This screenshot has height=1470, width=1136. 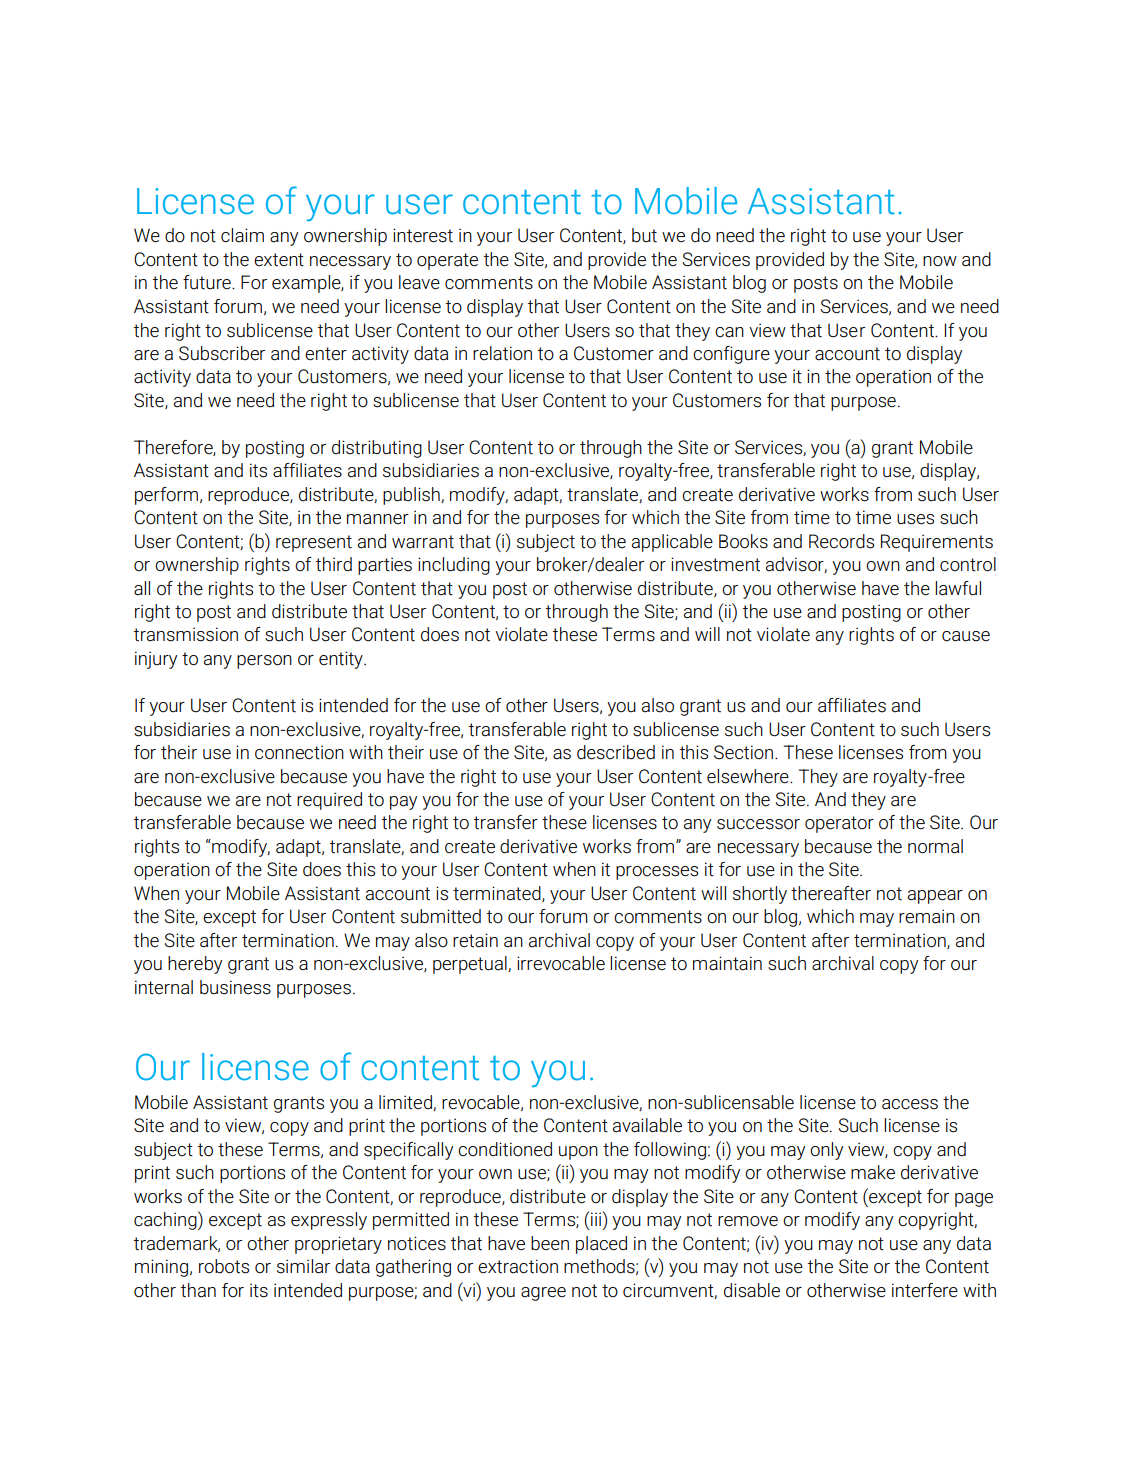 What do you see at coordinates (224, 1266) in the screenshot?
I see `robots` at bounding box center [224, 1266].
